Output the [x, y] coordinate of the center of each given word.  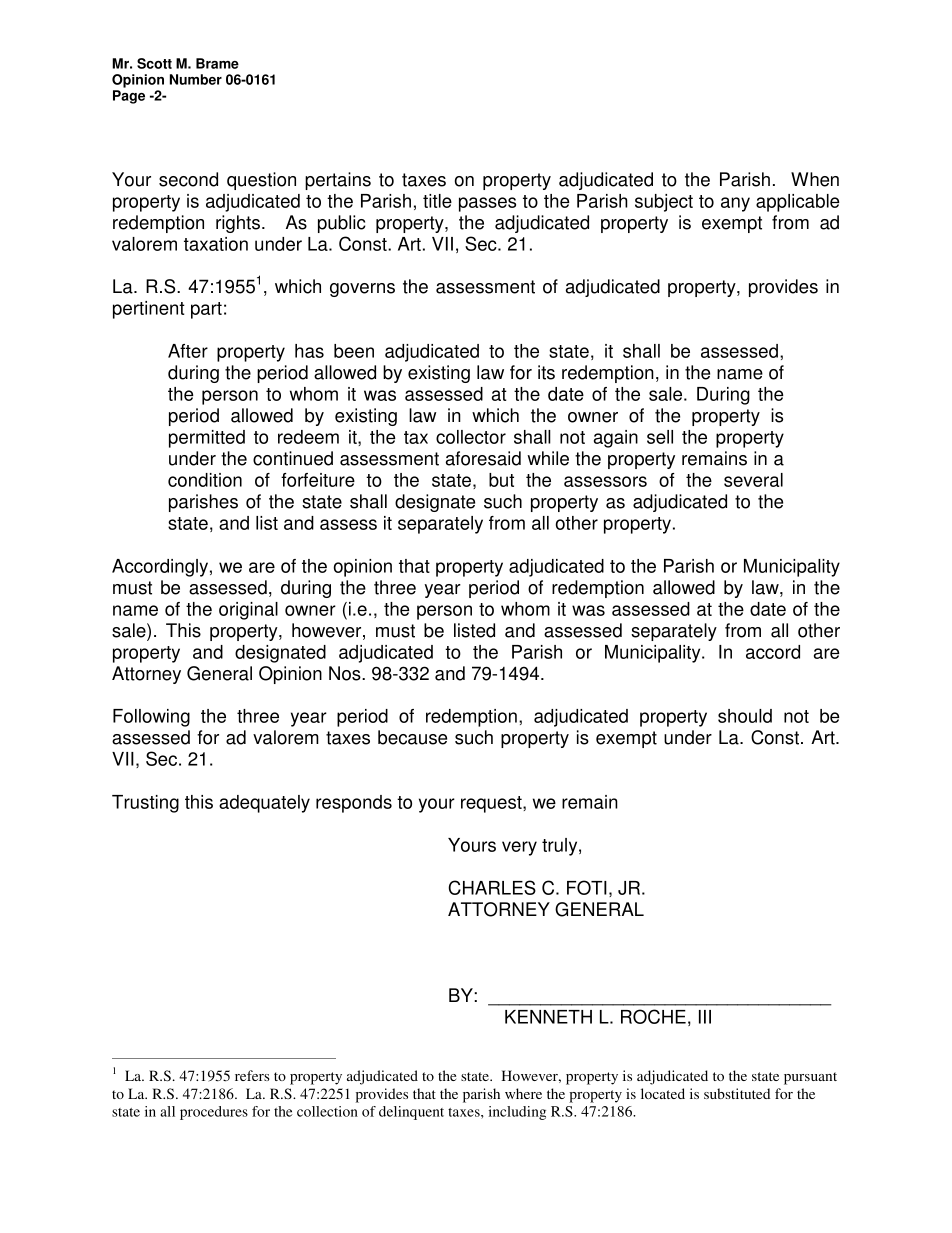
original [248, 611]
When [815, 179]
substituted [737, 1093]
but [501, 480]
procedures [214, 1113]
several [753, 480]
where [523, 1093]
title [437, 201]
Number [196, 79]
